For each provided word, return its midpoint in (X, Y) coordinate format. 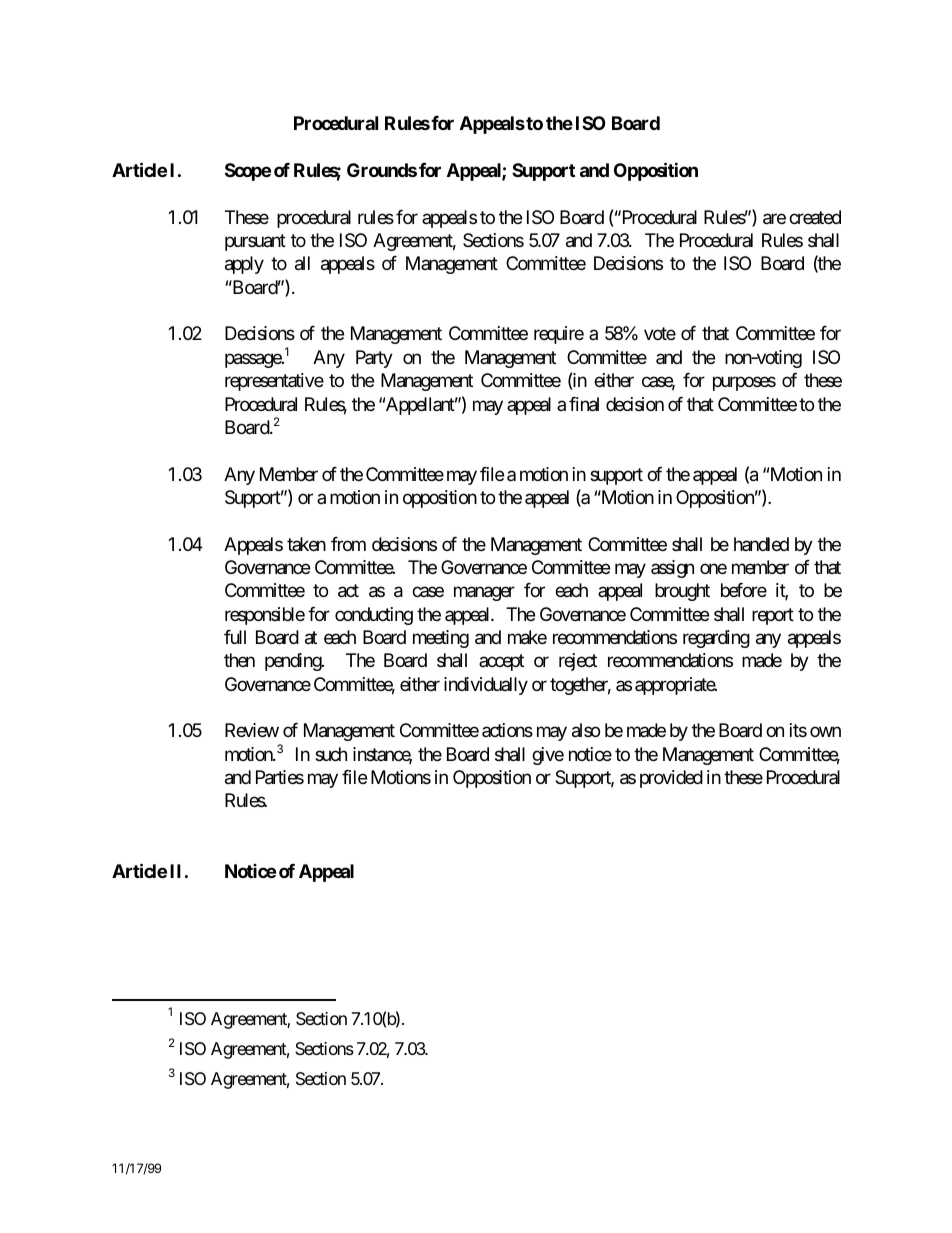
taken (306, 544)
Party (374, 359)
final (584, 404)
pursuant (255, 242)
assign (672, 569)
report (773, 616)
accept (501, 663)
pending (294, 662)
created (815, 217)
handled (761, 544)
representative (274, 382)
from (348, 544)
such (331, 754)
